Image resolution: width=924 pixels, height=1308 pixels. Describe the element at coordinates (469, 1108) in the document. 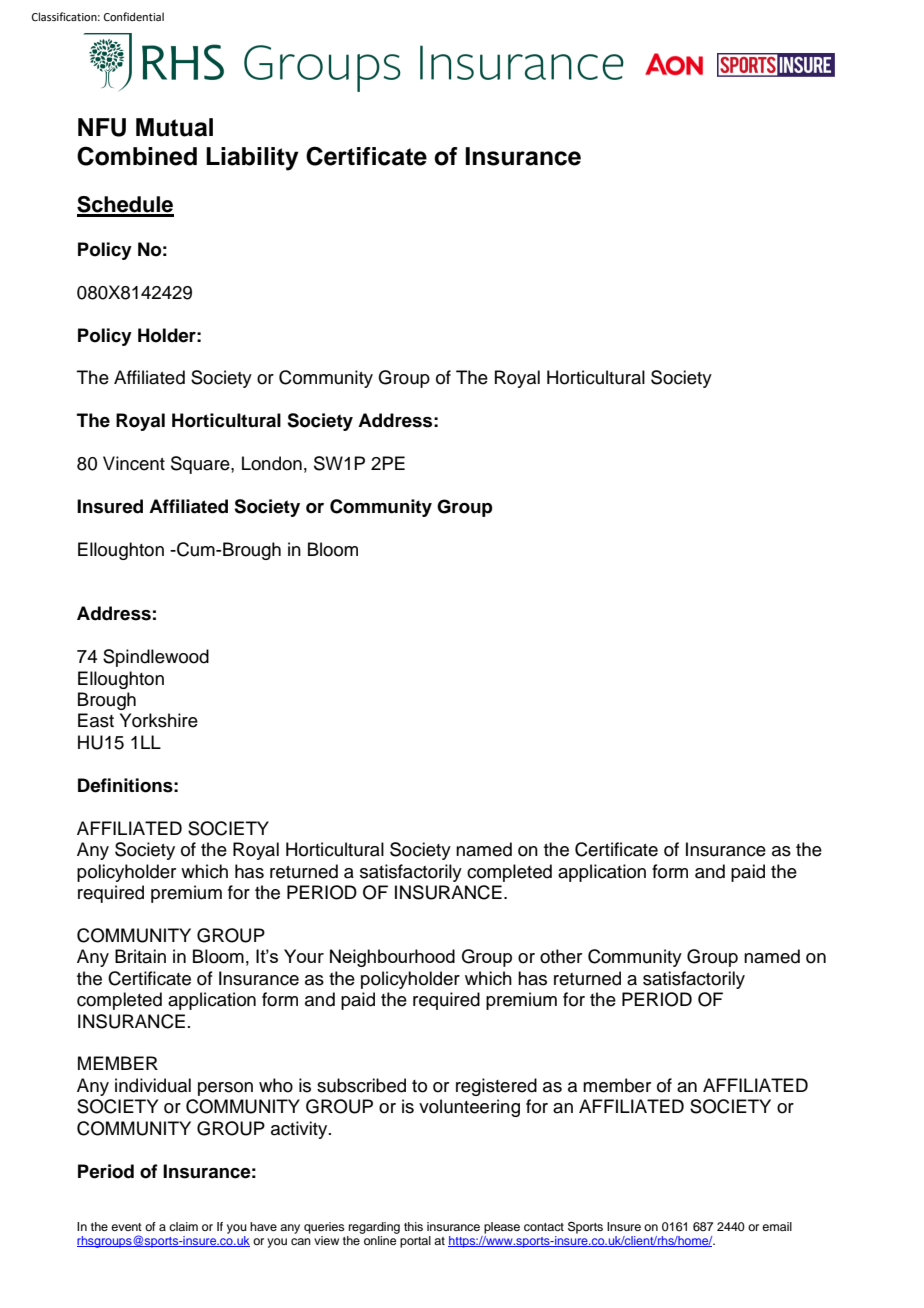

I see `volunteering` at that location.
